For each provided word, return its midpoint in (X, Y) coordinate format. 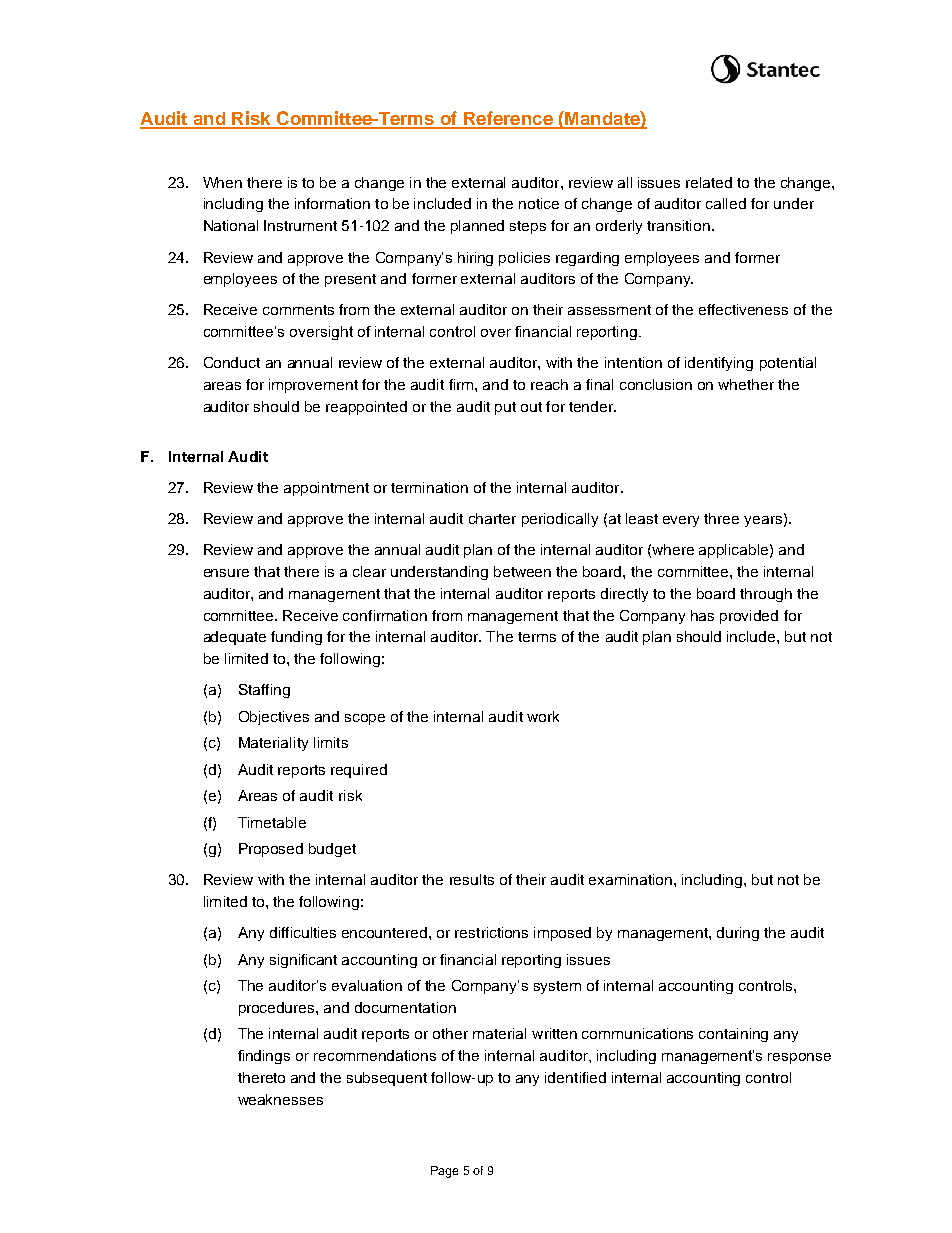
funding (296, 638)
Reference (508, 119)
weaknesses (280, 1099)
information (332, 203)
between (522, 571)
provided (749, 617)
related (709, 182)
